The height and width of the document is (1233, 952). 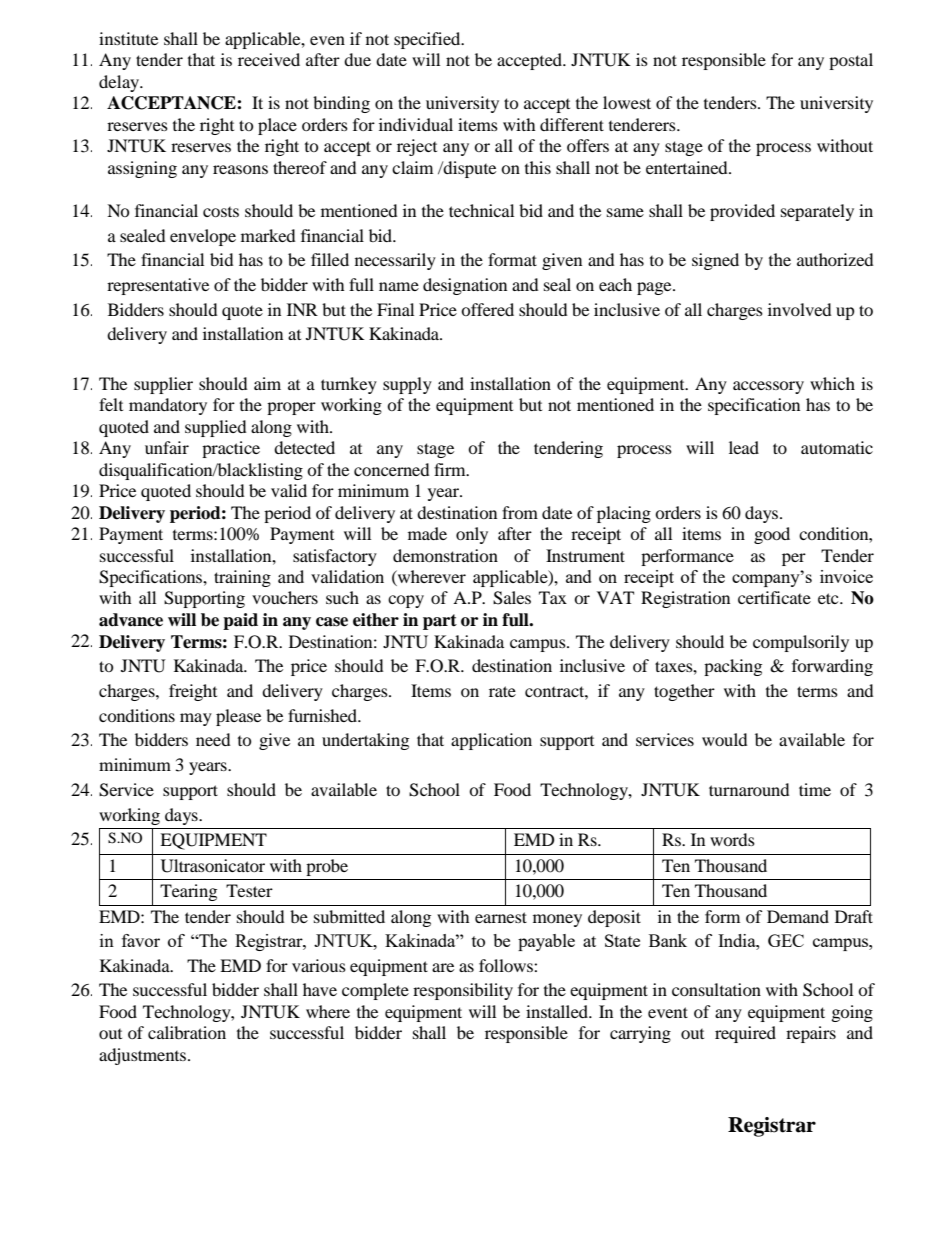 I want to click on may, so click(x=196, y=719).
